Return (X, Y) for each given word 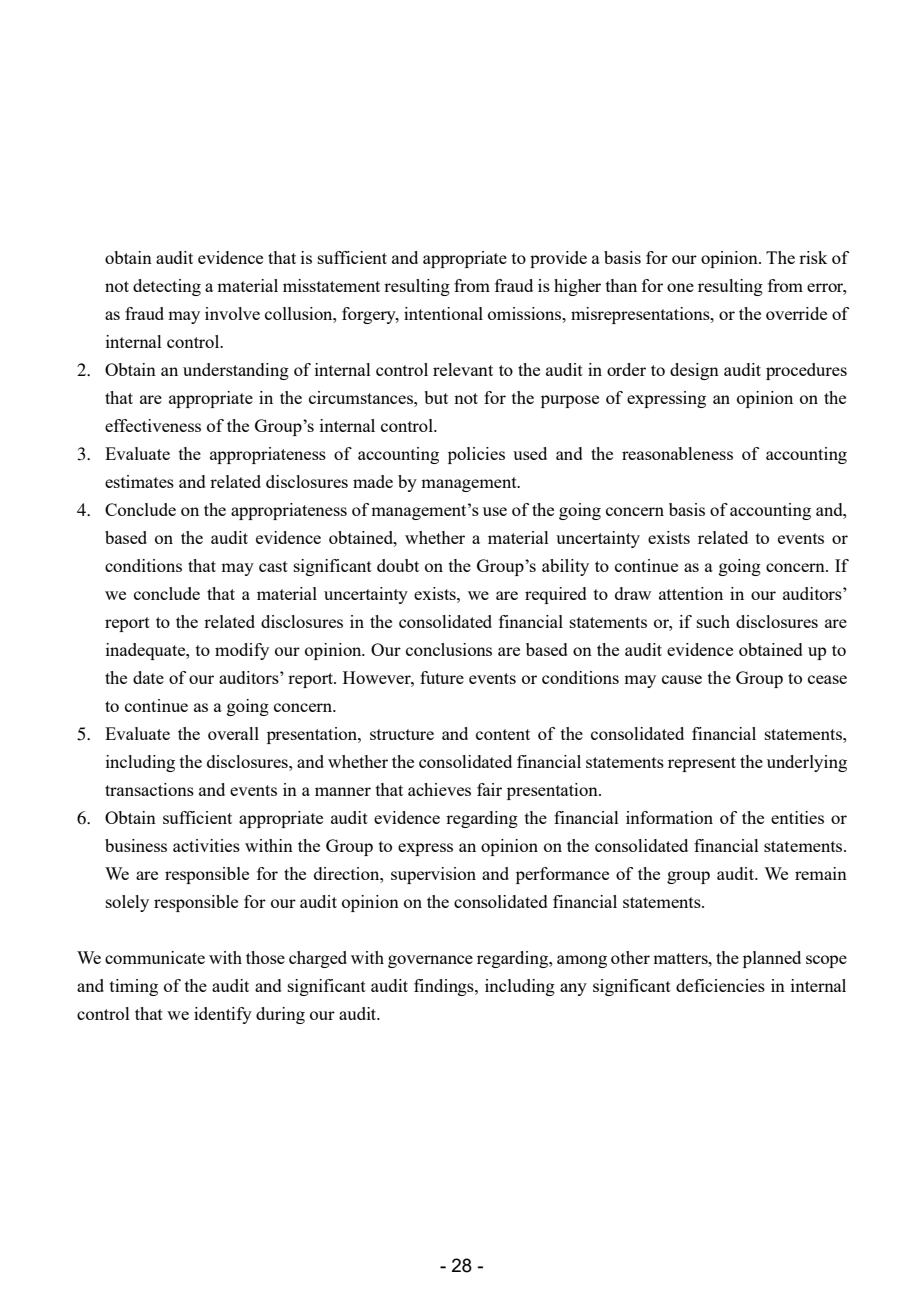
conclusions (449, 649)
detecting (167, 287)
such (713, 621)
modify (242, 651)
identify (223, 1015)
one (680, 287)
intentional (443, 313)
